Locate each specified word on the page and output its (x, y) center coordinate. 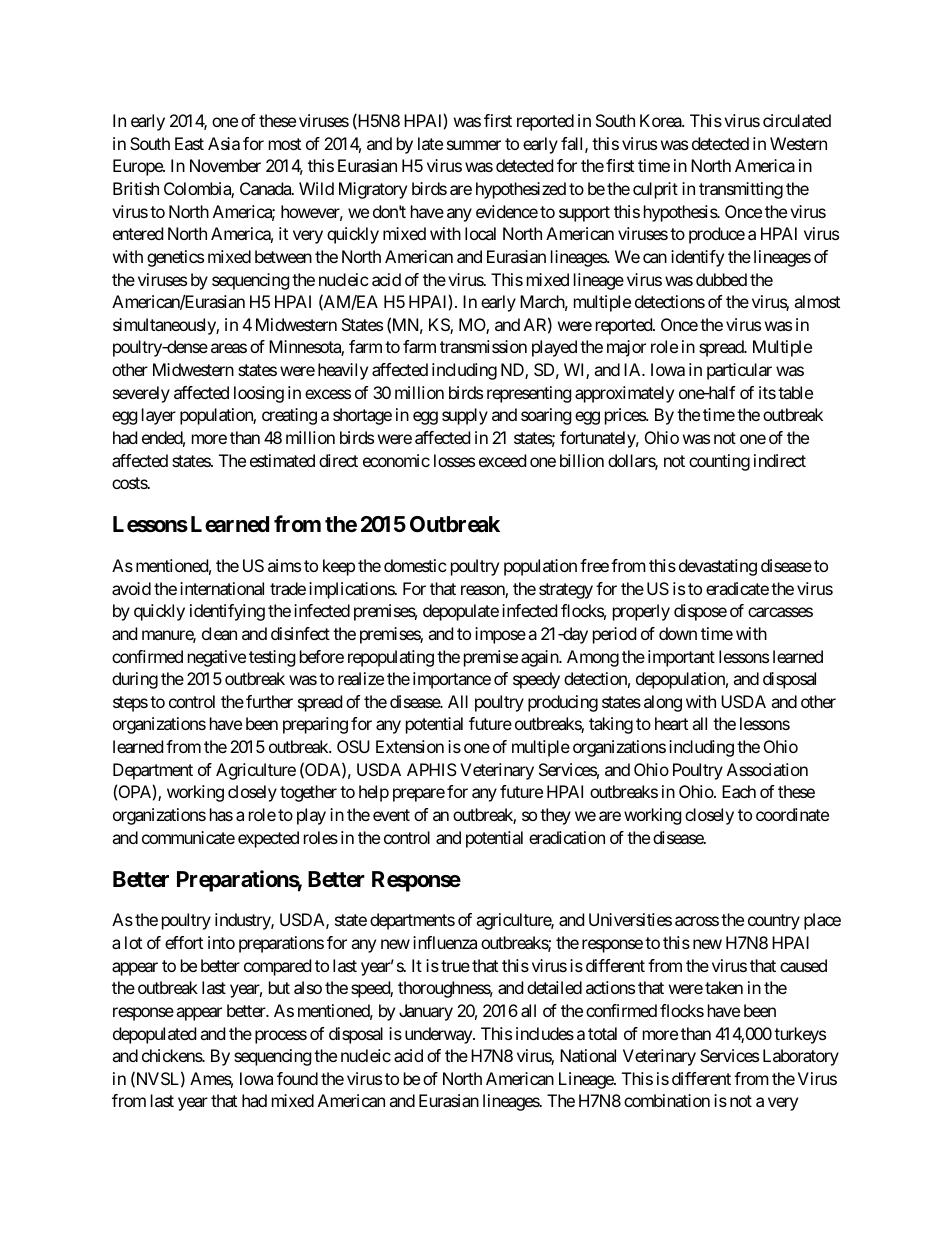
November (225, 165)
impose (500, 635)
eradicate (737, 588)
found (297, 1078)
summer (474, 145)
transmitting (741, 190)
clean (219, 633)
